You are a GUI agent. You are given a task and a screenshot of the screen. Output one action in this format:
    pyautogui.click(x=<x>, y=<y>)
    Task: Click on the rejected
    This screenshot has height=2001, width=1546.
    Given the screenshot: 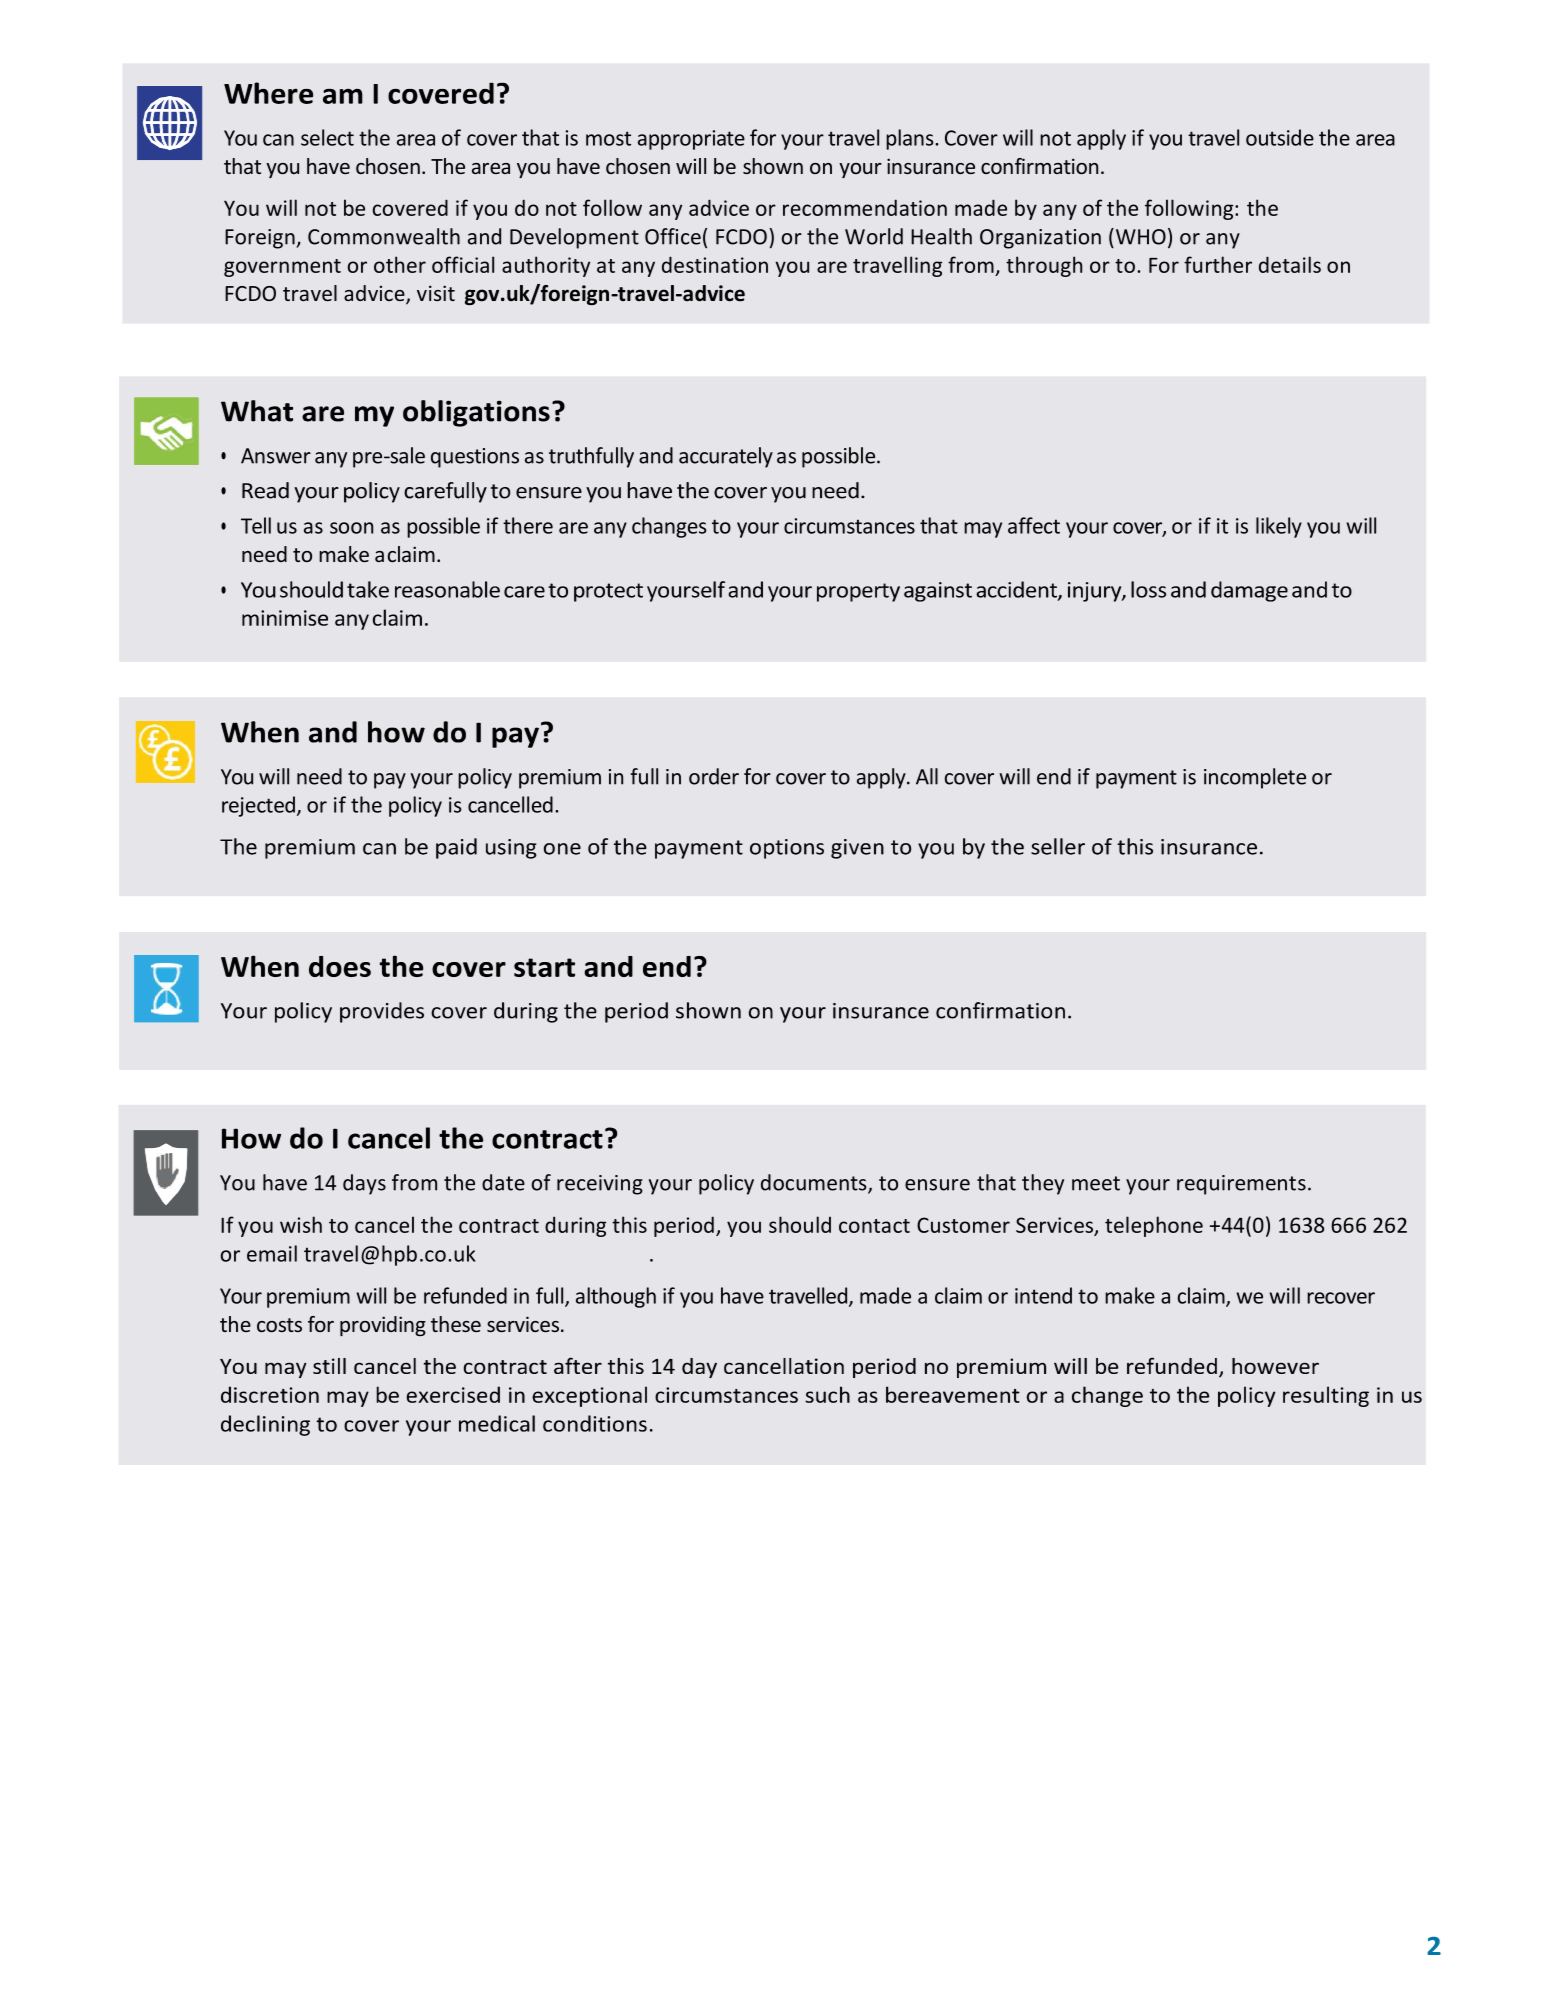 What is the action you would take?
    pyautogui.click(x=258, y=806)
